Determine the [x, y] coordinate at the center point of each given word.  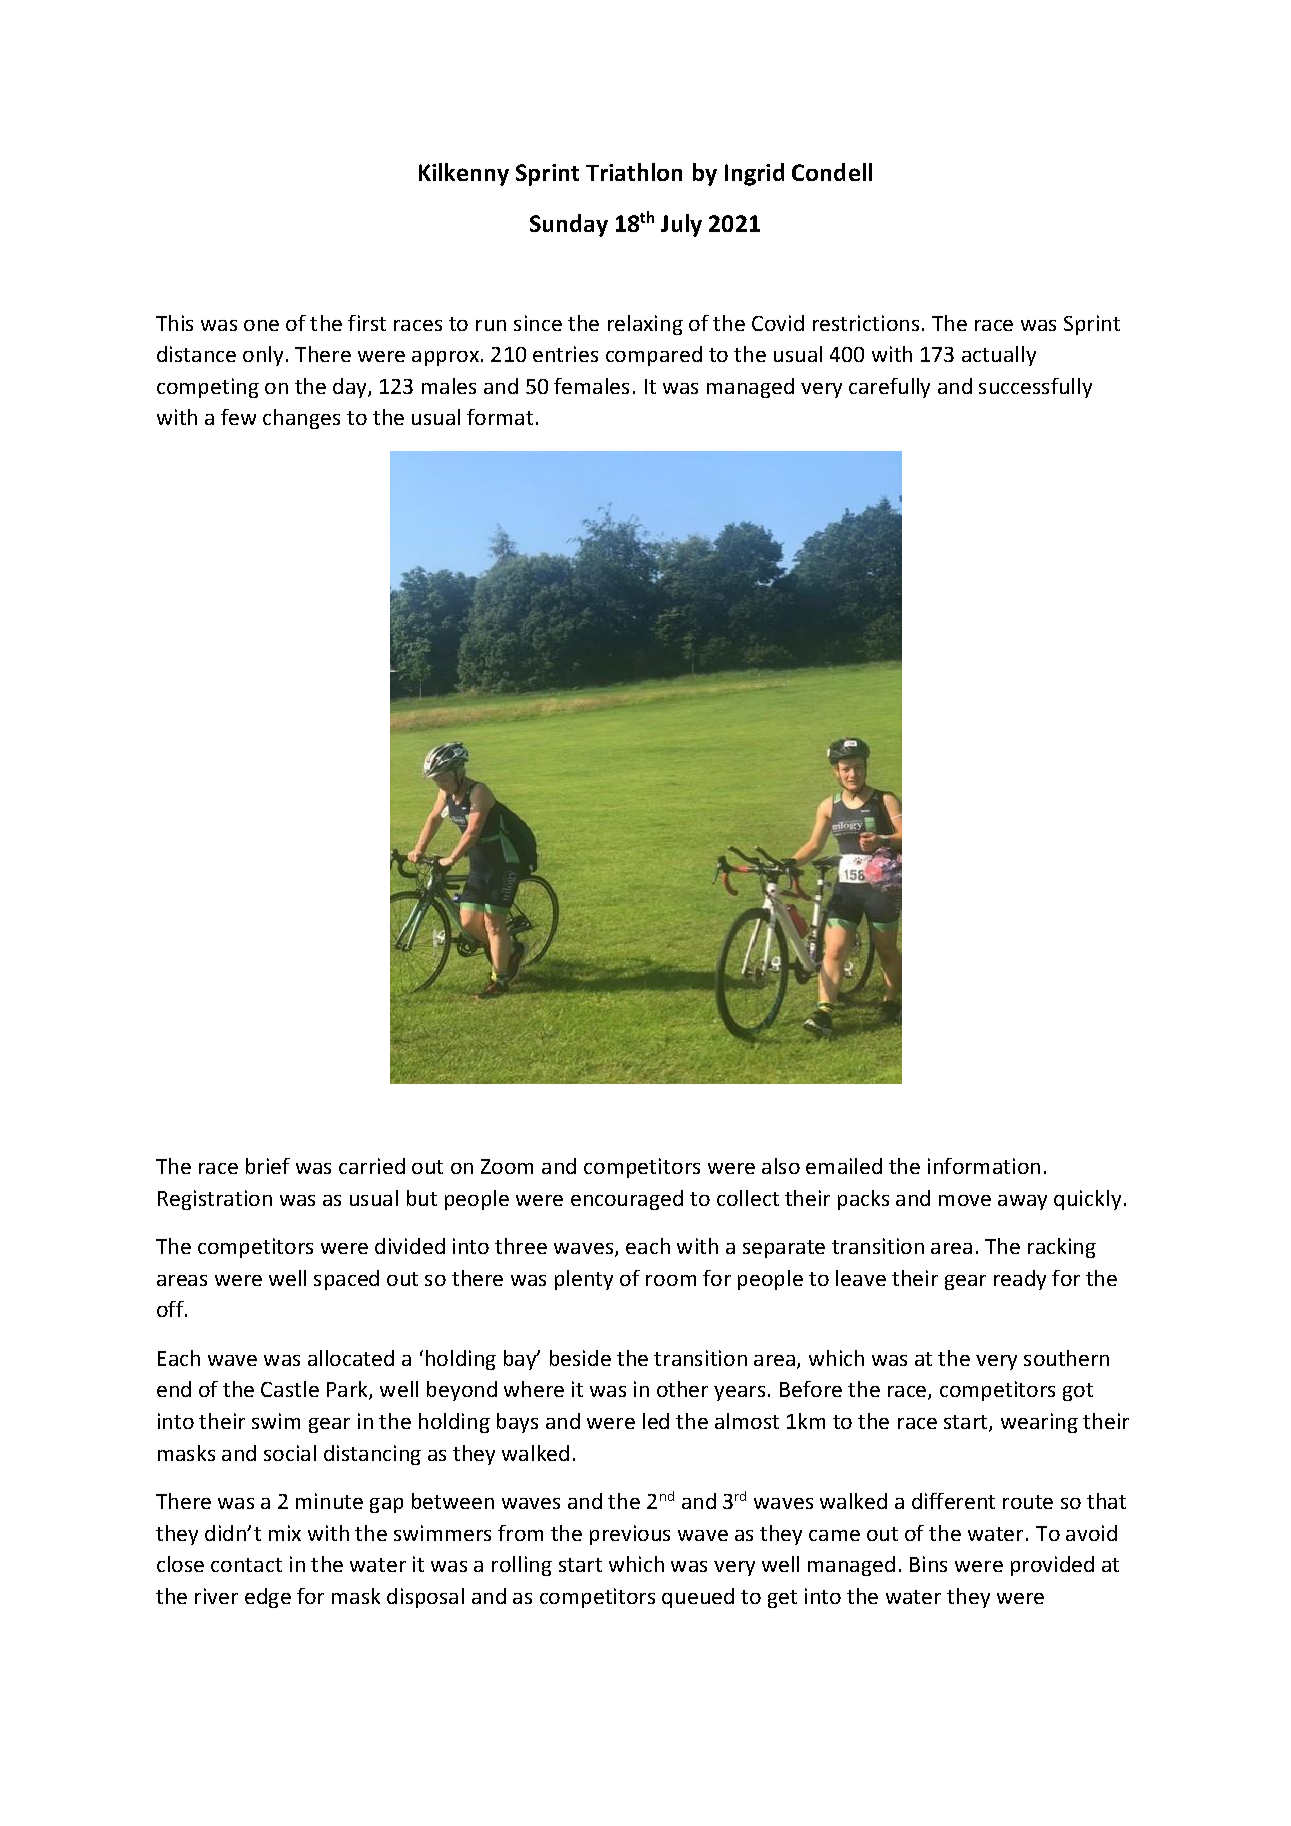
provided [1052, 1566]
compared [654, 356]
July [681, 225]
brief [268, 1166]
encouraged [627, 1200]
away [1022, 1202]
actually [999, 356]
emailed [844, 1166]
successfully [1035, 388]
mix [285, 1533]
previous [630, 1535]
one [261, 325]
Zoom [507, 1166]
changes [301, 419]
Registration [215, 1200]
